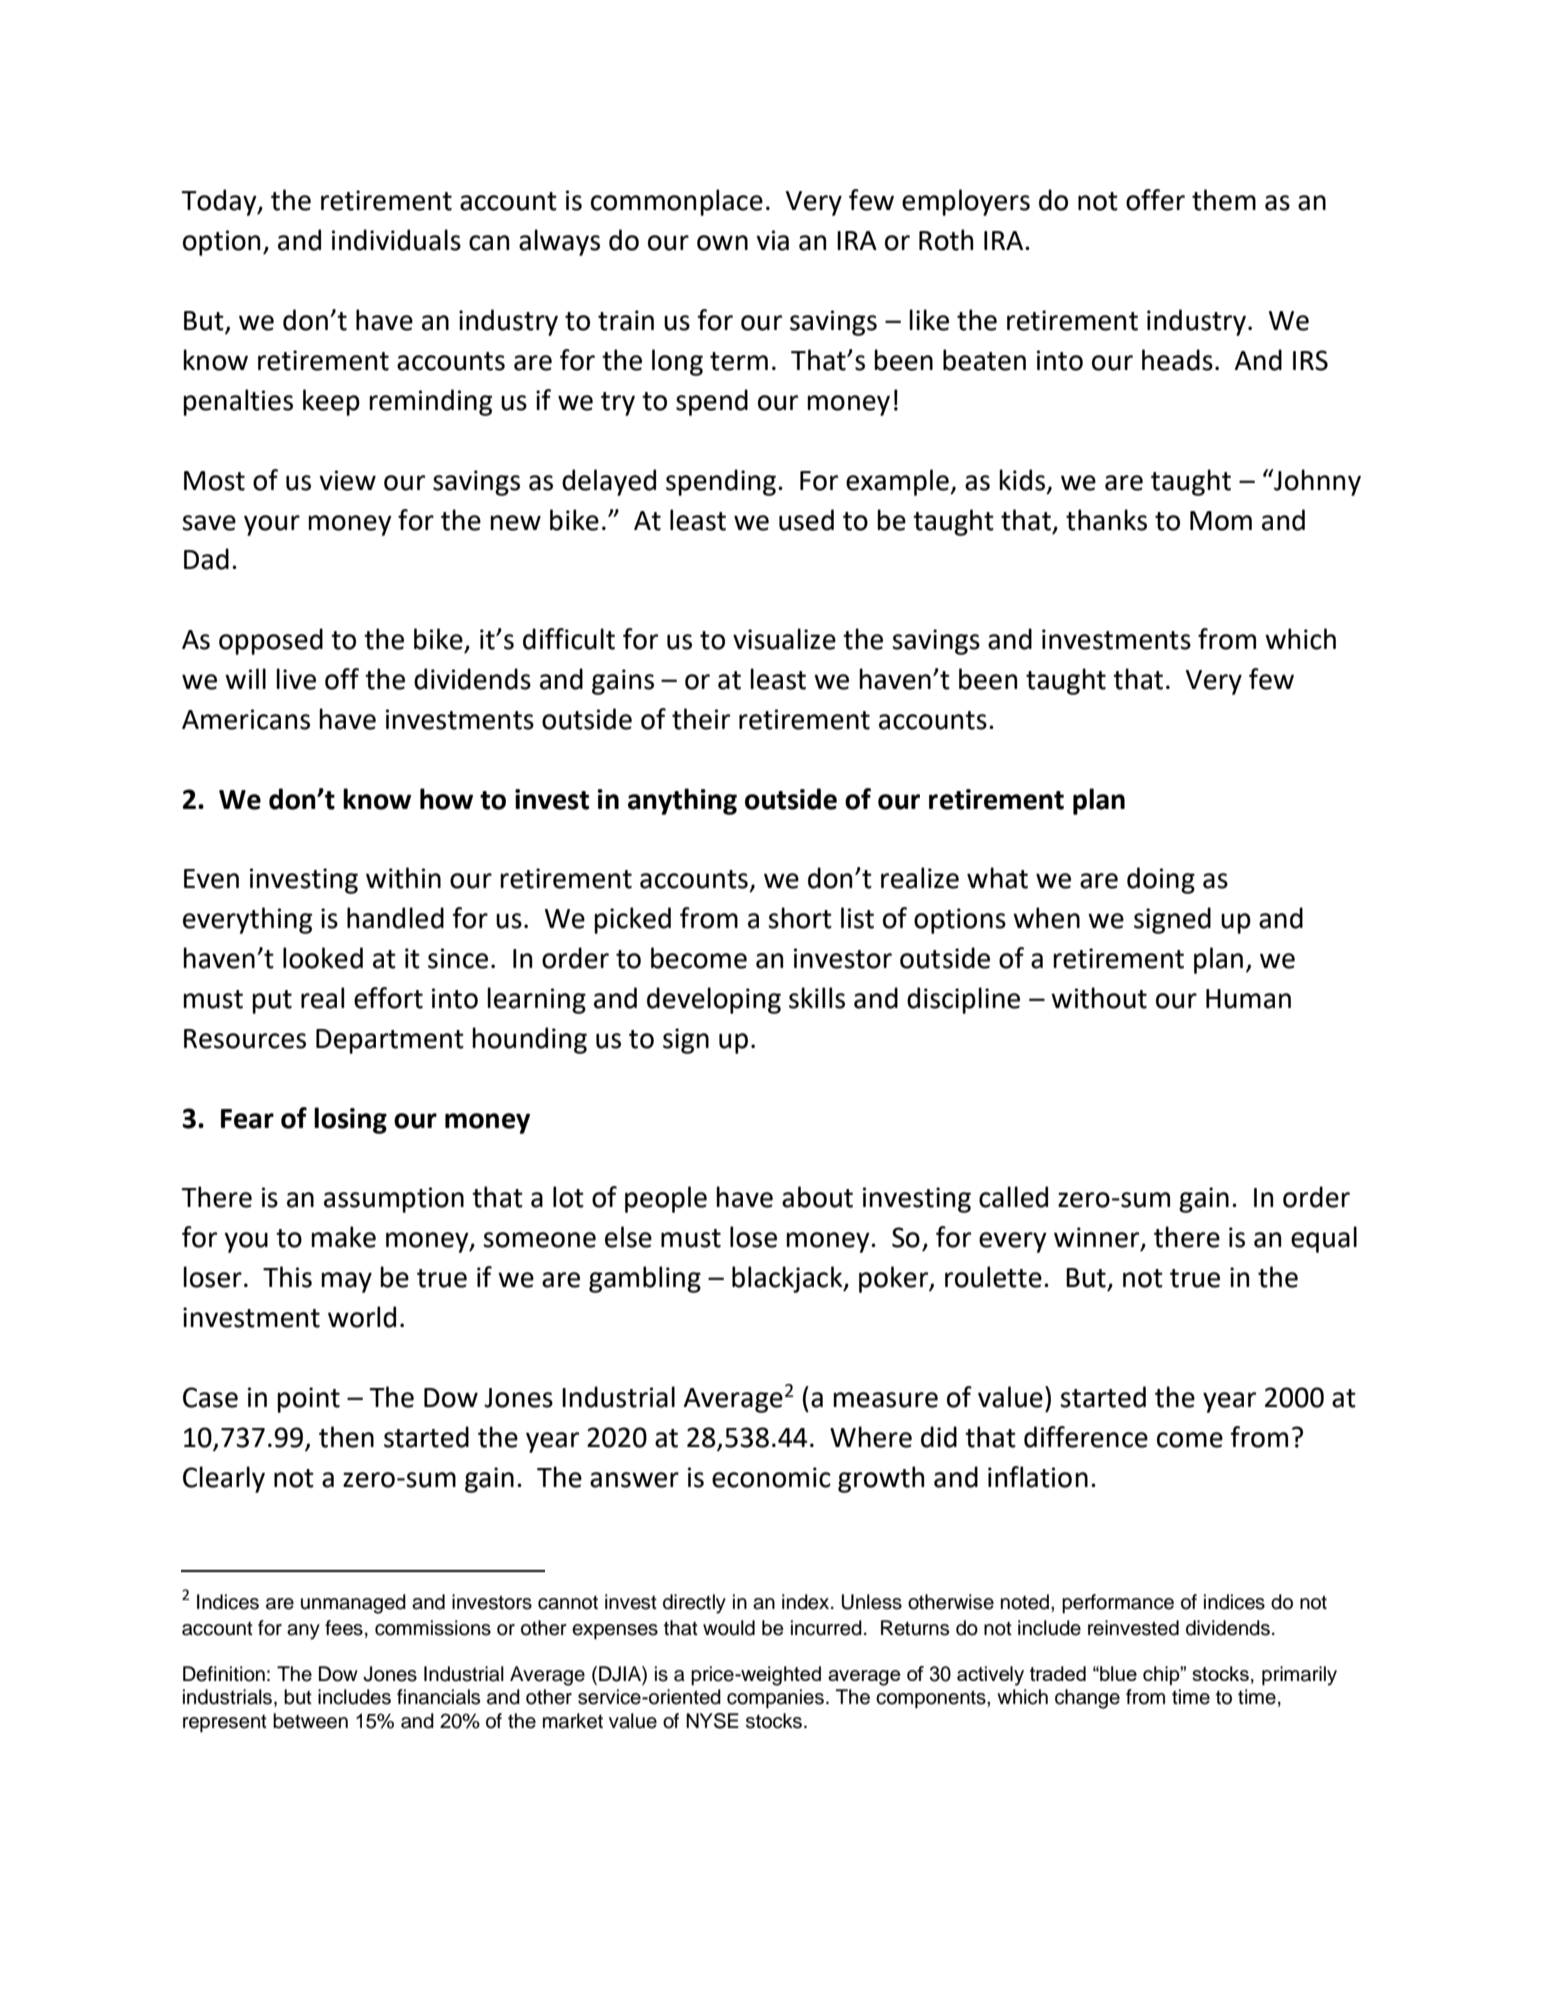  What do you see at coordinates (323, 958) in the screenshot?
I see `looked` at bounding box center [323, 958].
